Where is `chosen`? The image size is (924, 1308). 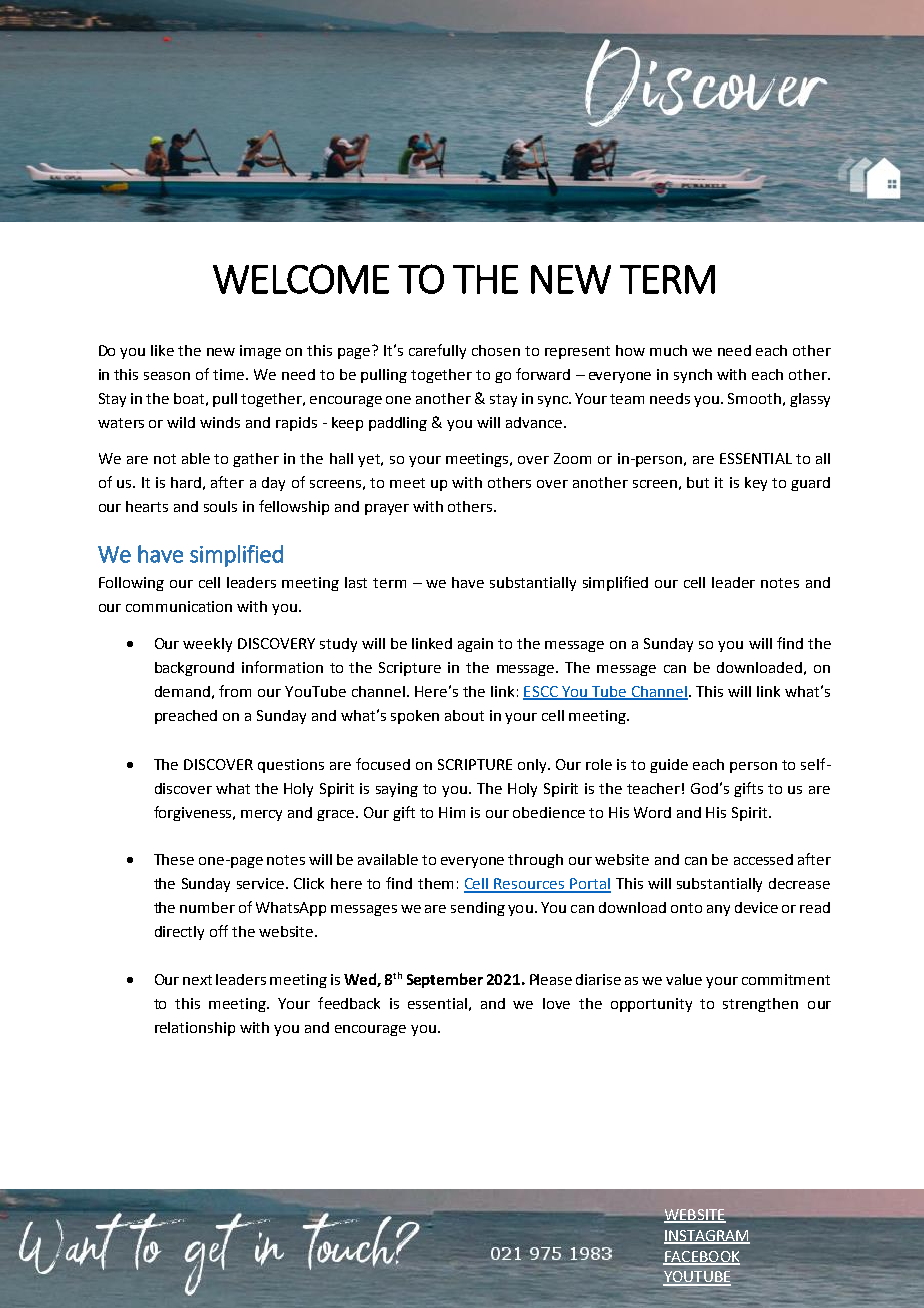 chosen is located at coordinates (496, 350).
